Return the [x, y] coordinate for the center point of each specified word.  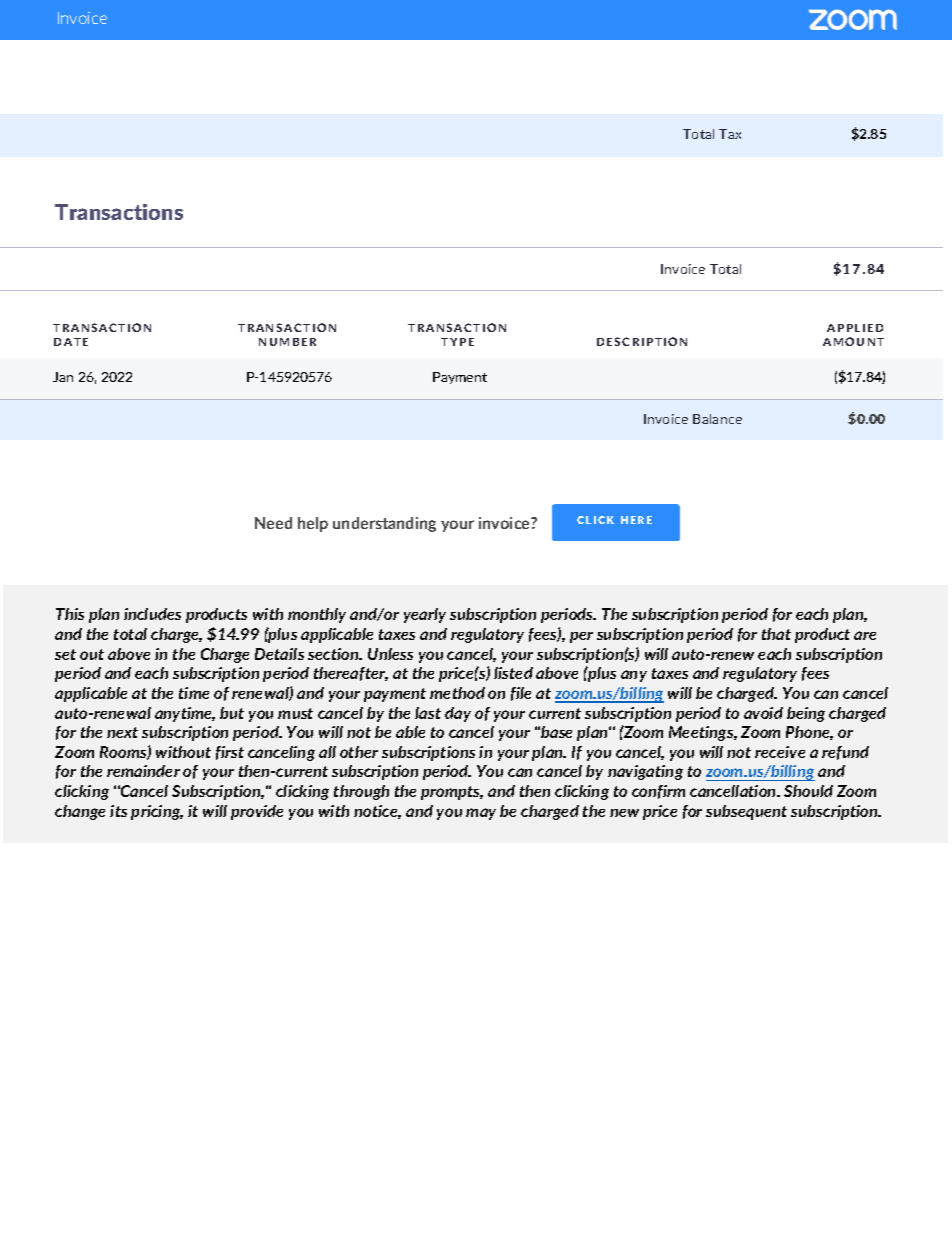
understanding [384, 524]
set [65, 654]
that [776, 634]
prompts [452, 793]
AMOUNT [853, 341]
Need [273, 523]
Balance [717, 419]
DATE [71, 342]
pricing [157, 812]
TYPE [457, 342]
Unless [390, 654]
